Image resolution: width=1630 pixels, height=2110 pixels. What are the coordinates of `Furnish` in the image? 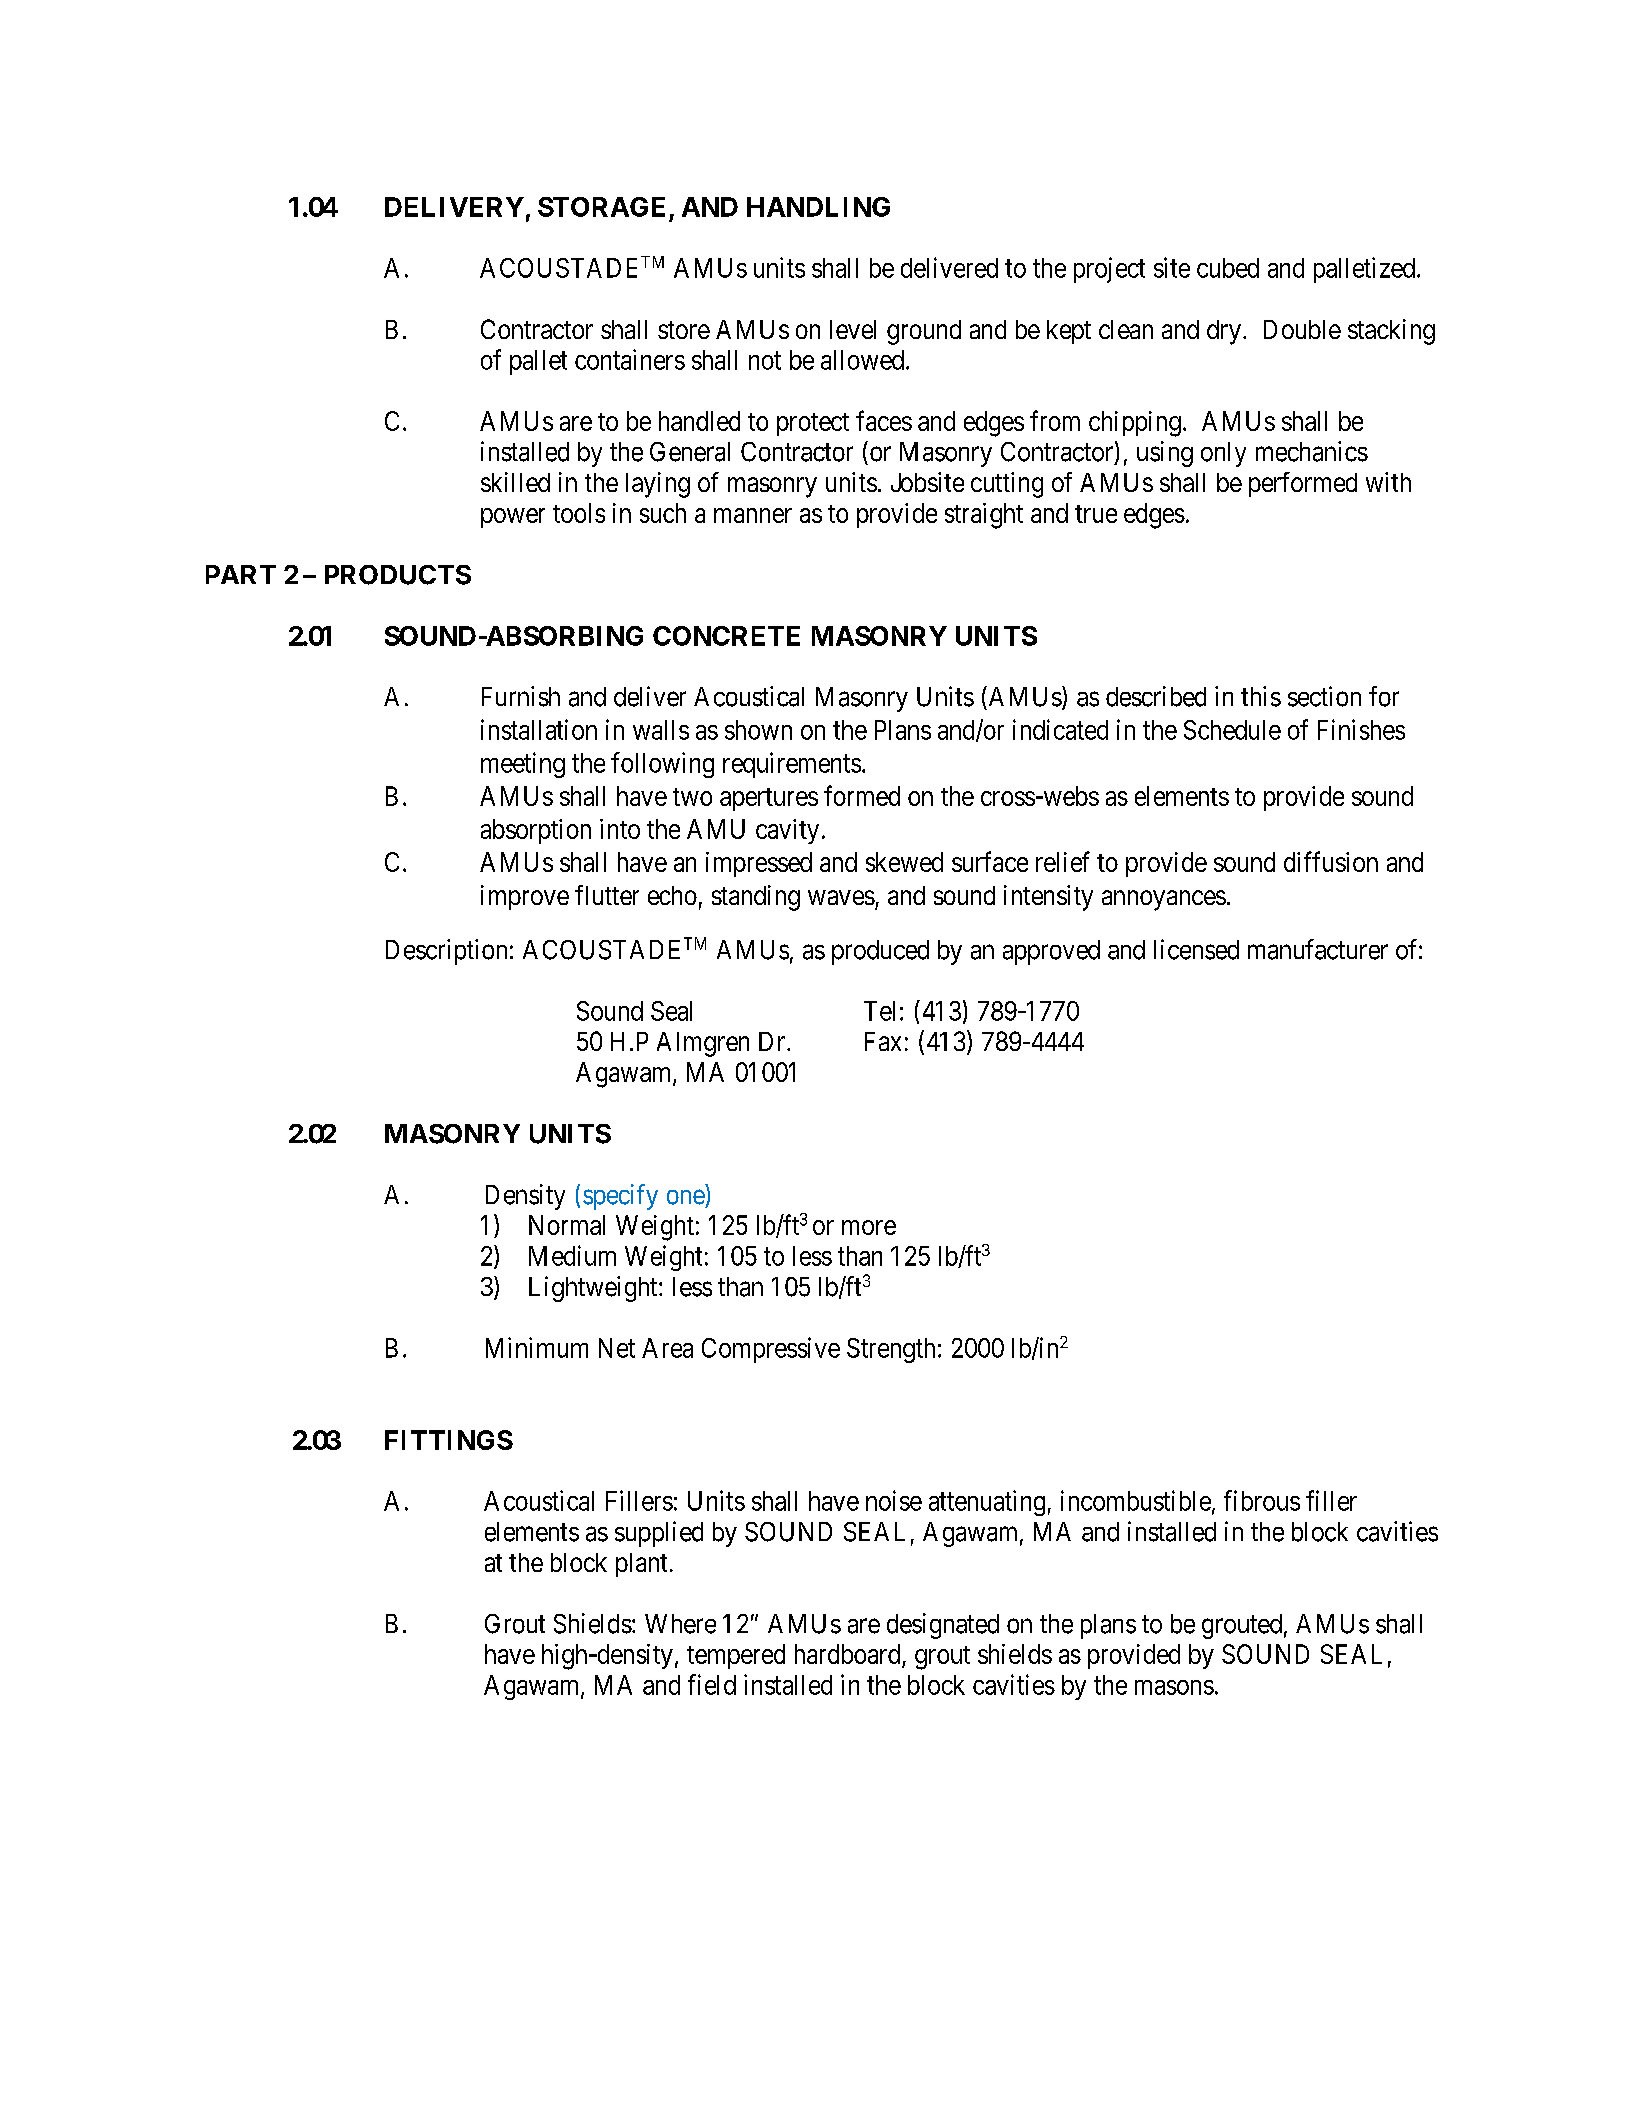 It's located at (521, 696).
